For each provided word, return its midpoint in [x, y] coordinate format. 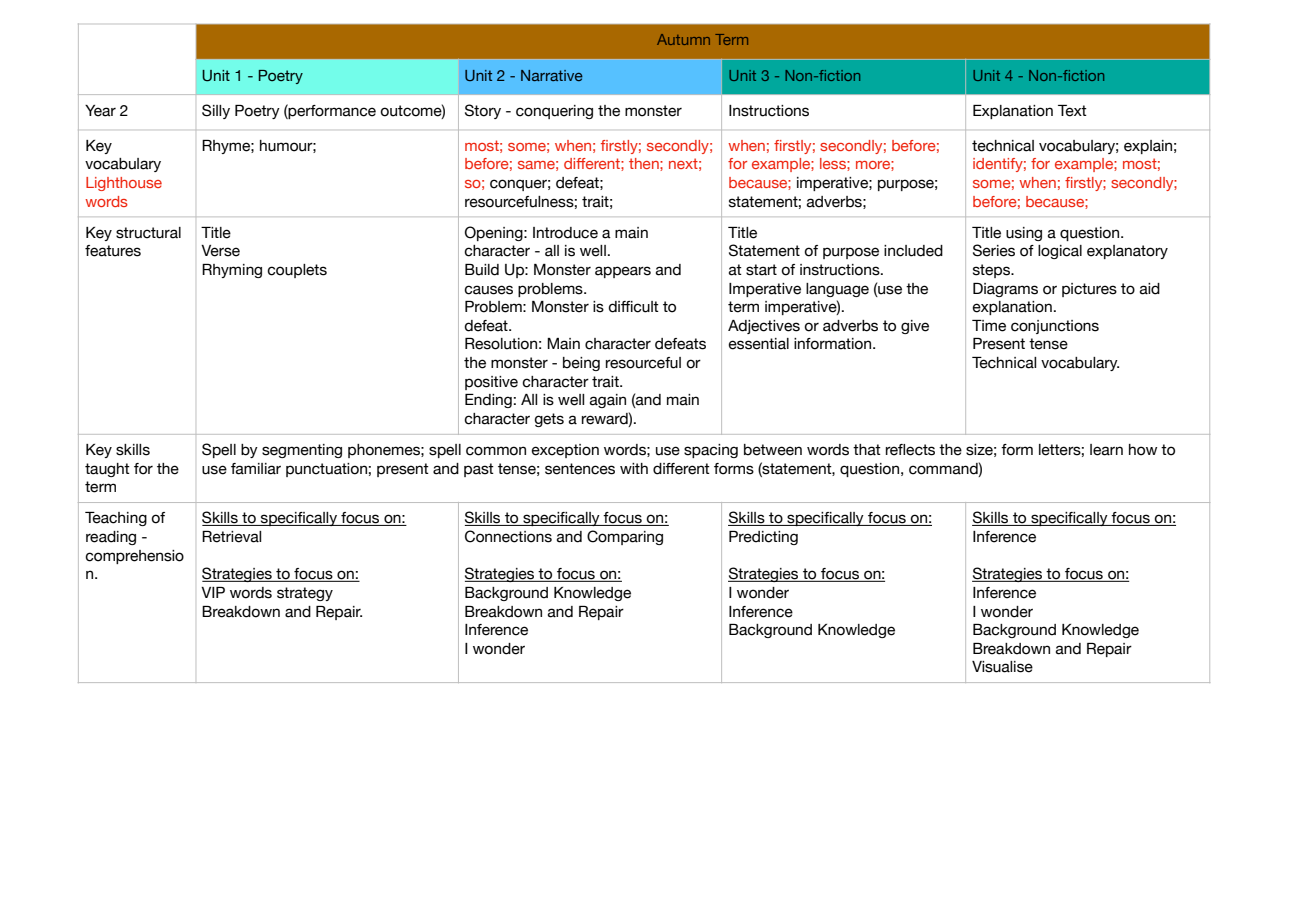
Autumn [683, 39]
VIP [213, 592]
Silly [216, 111]
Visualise [1002, 667]
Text [1072, 111]
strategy [305, 594]
